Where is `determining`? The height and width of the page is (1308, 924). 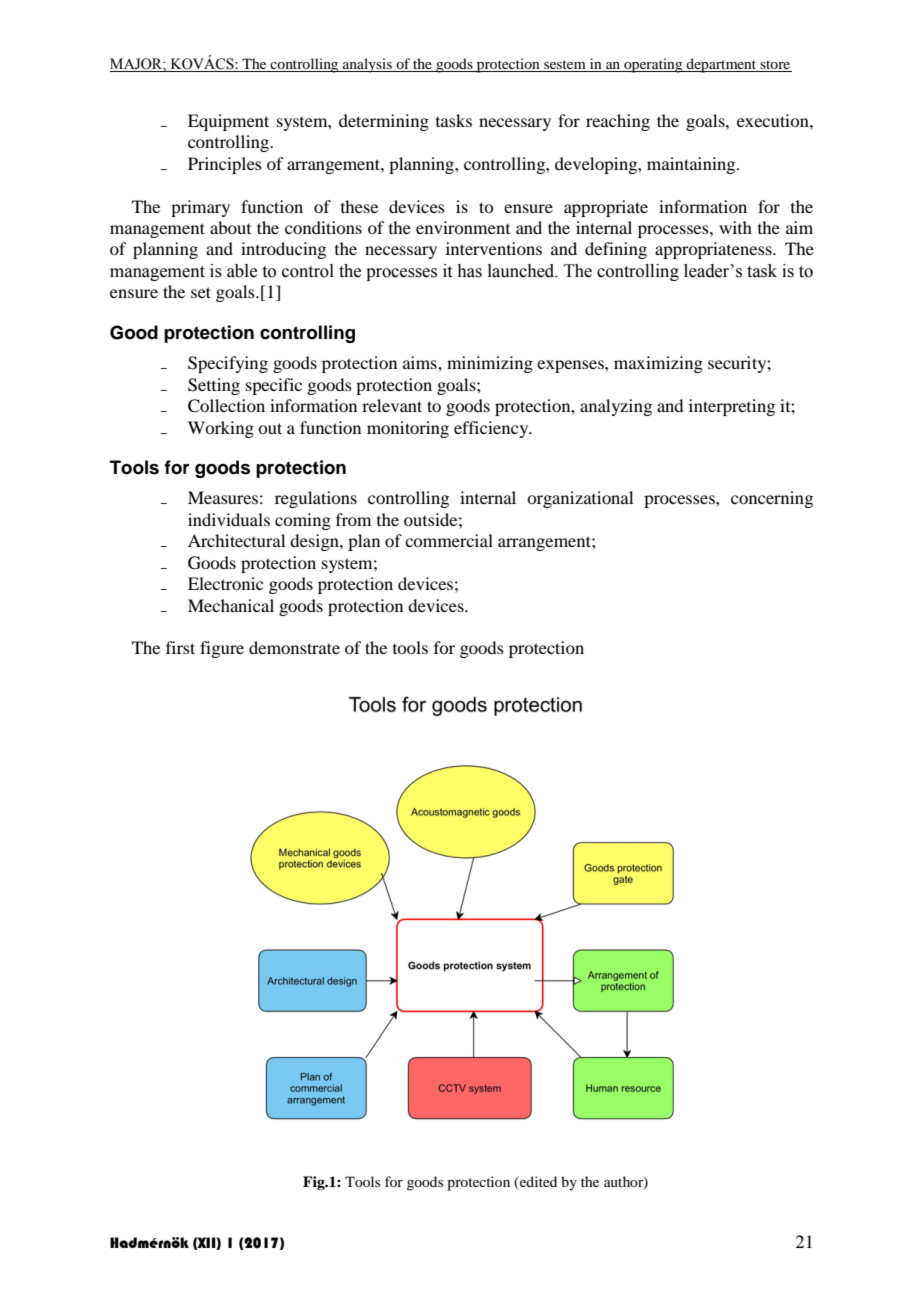 determining is located at coordinates (384, 122).
